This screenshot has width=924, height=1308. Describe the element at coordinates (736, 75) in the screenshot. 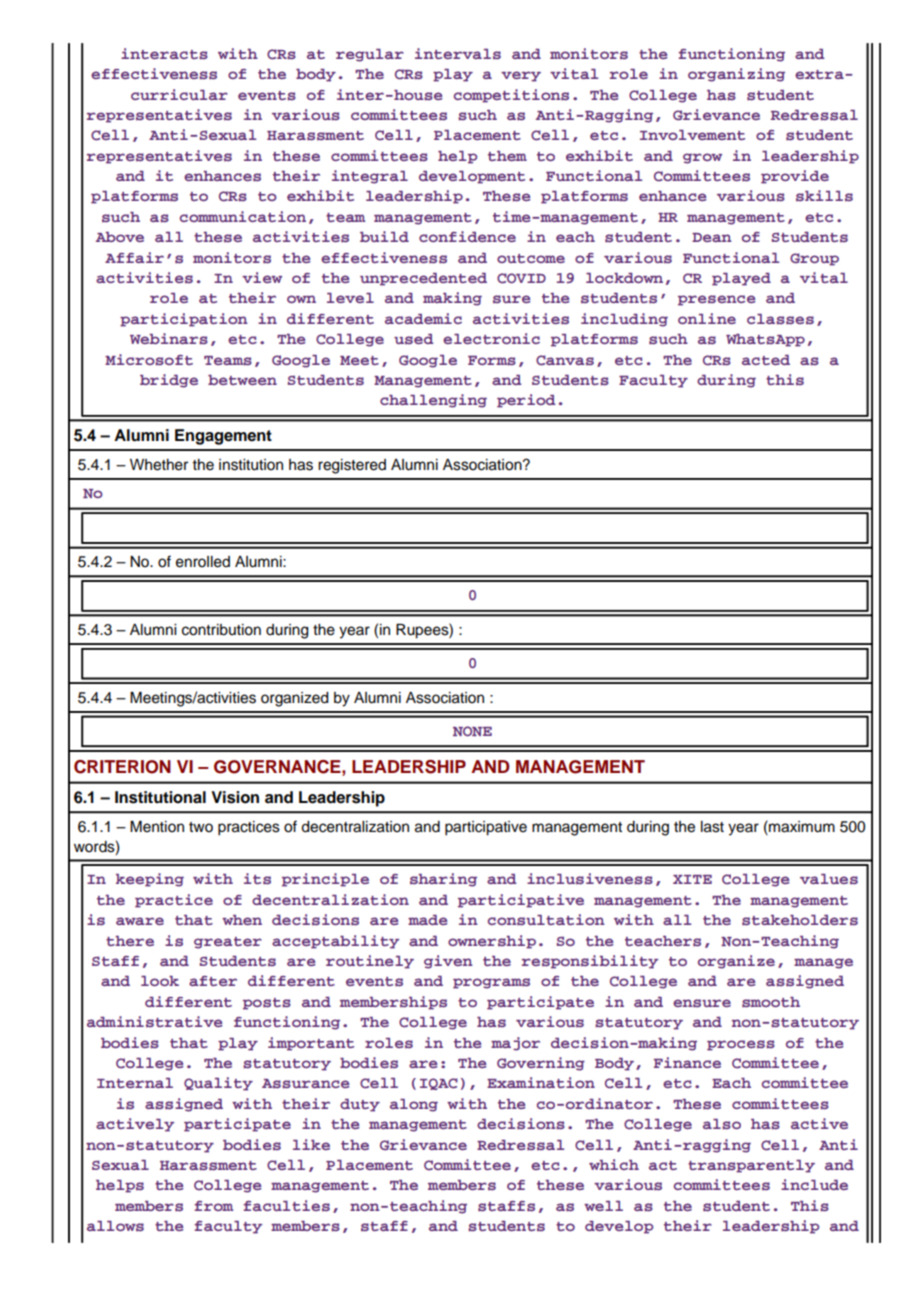

I see `organizing` at that location.
